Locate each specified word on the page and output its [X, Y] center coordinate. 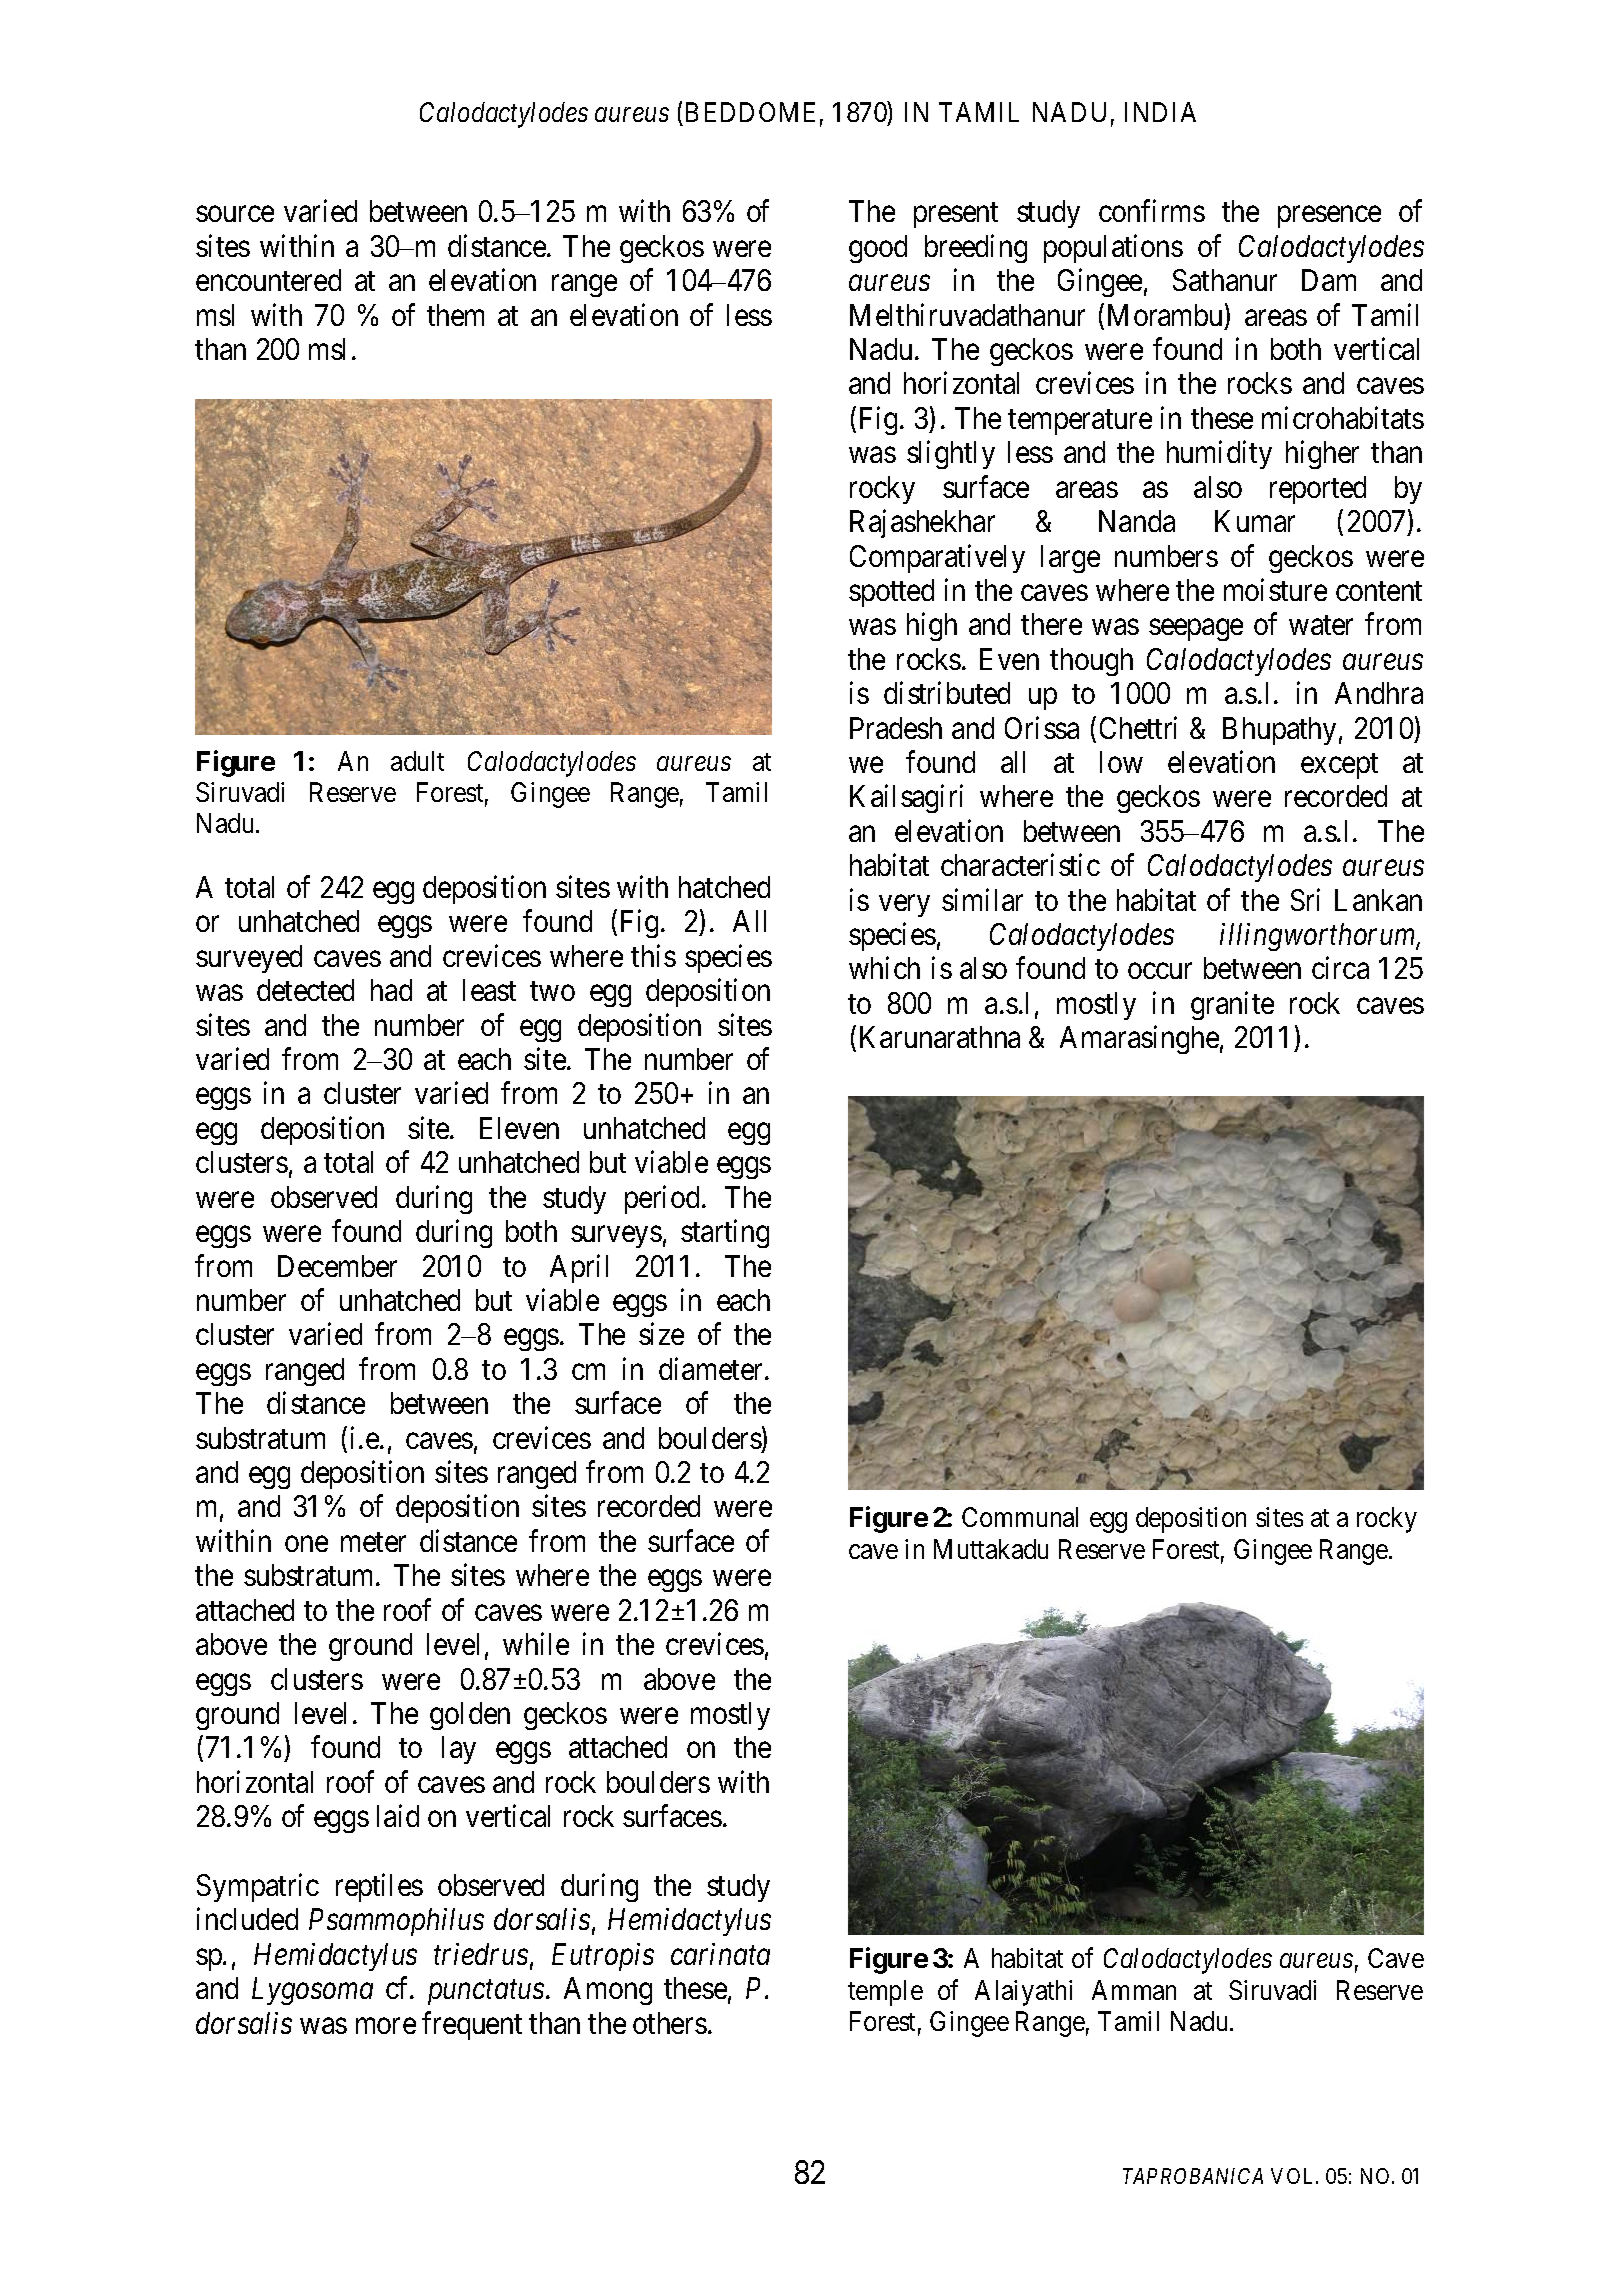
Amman [1134, 1990]
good [878, 249]
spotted [891, 593]
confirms [1152, 211]
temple [885, 1993]
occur [1160, 971]
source [235, 214]
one [306, 1544]
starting [725, 1234]
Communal [1020, 1517]
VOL [1294, 2176]
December [337, 1266]
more [386, 2026]
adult [417, 761]
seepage [1196, 630]
